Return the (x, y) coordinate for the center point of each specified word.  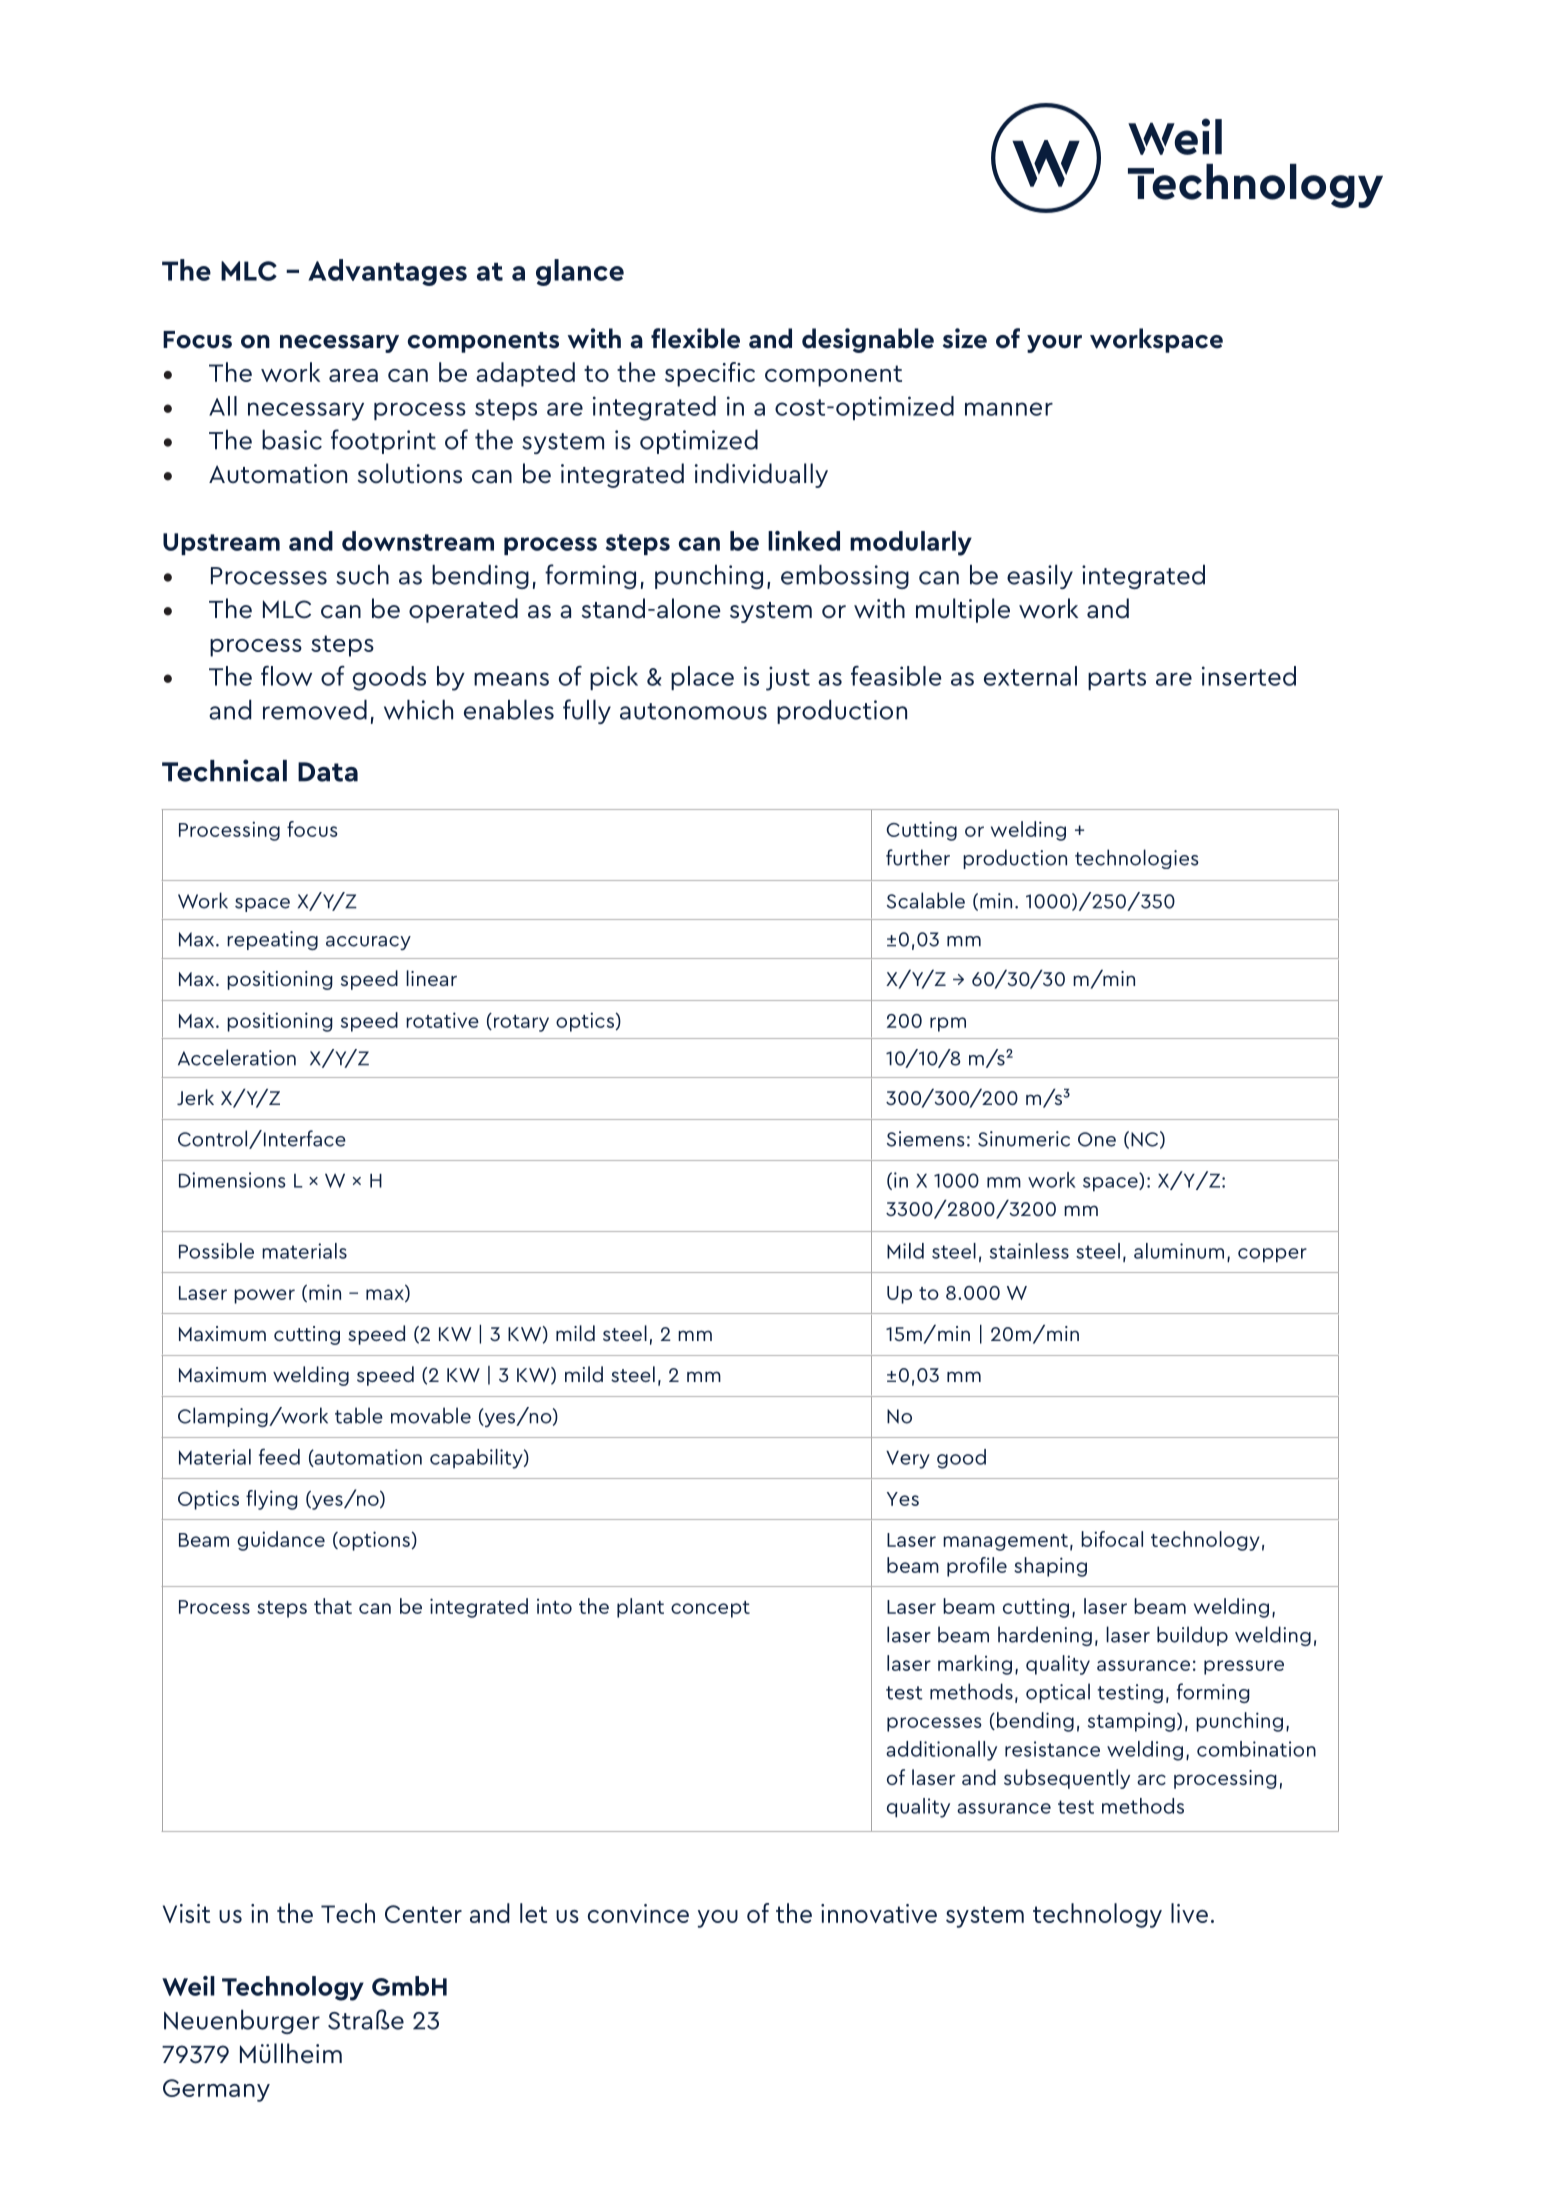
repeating (272, 940)
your (1054, 344)
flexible (695, 338)
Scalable (926, 900)
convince (638, 1913)
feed (279, 1456)
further (918, 857)
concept (710, 1609)
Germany (216, 2090)
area (353, 375)
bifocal (1112, 1539)
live (1189, 1913)
